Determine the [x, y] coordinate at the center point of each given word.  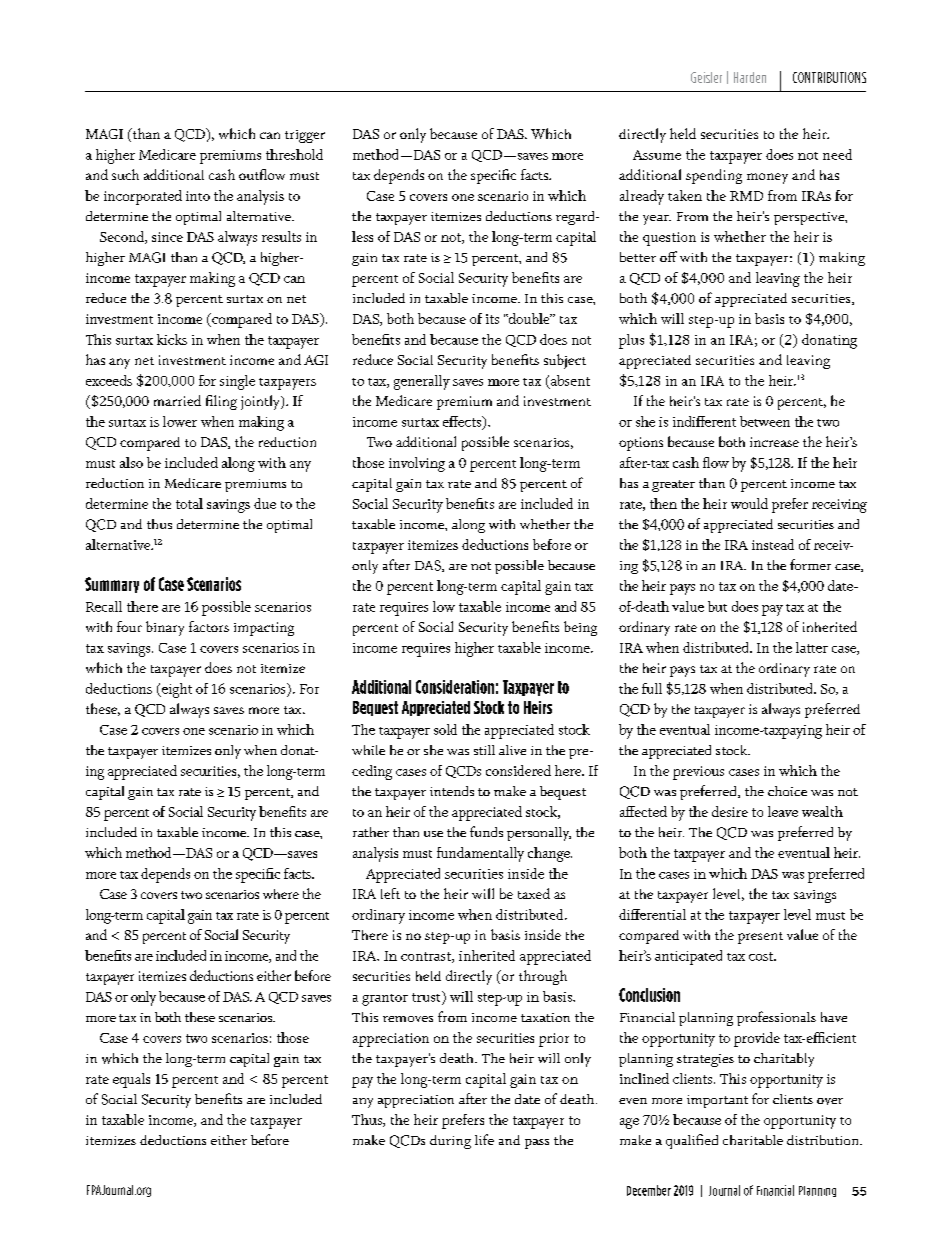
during [450, 1142]
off [668, 256]
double [529, 318]
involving [417, 464]
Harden [750, 77]
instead [773, 544]
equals [131, 1080]
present [760, 938]
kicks [172, 339]
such [125, 174]
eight [175, 690]
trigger [305, 136]
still [484, 750]
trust [427, 996]
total [189, 503]
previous [698, 773]
